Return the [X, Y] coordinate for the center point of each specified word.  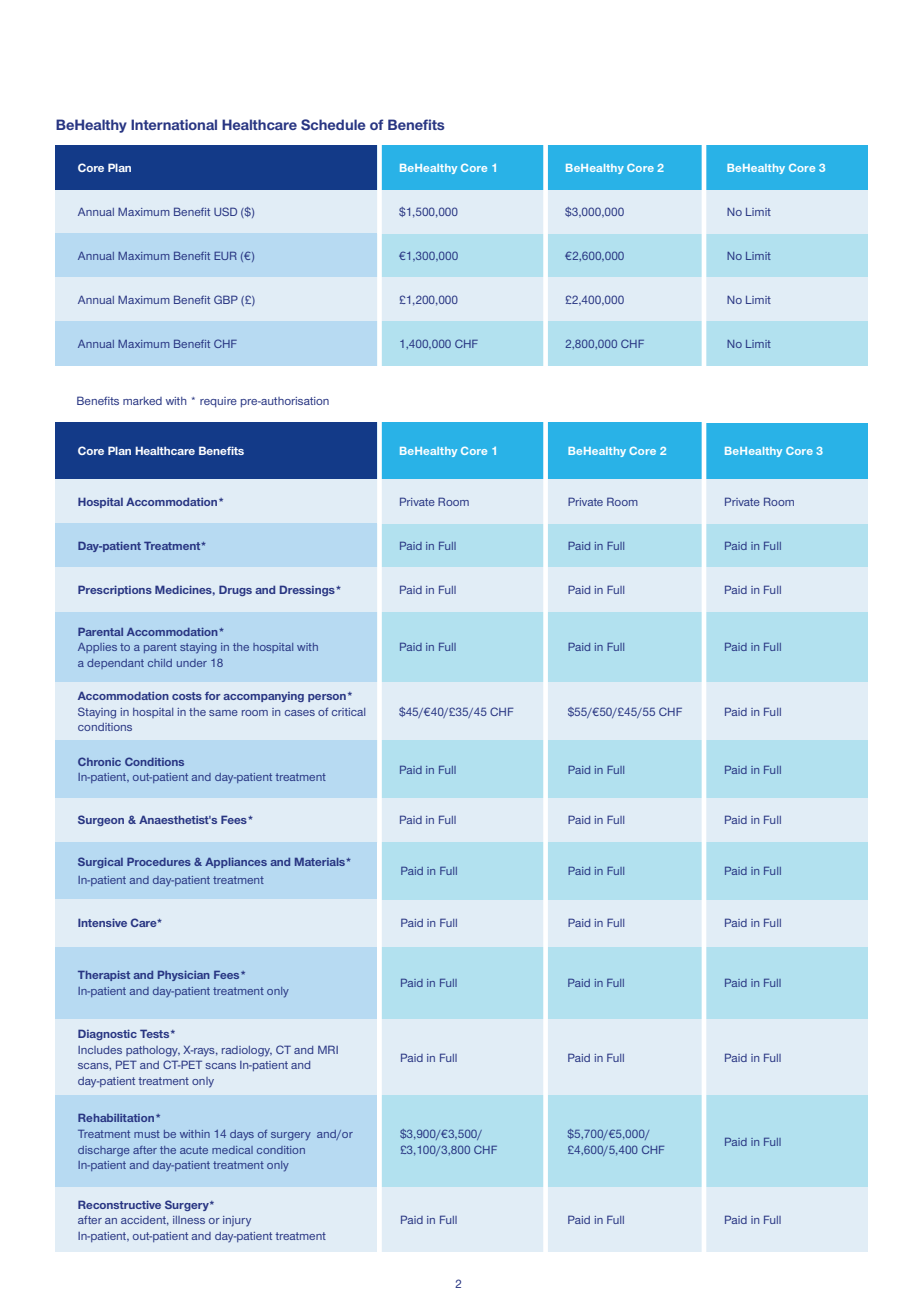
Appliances [236, 863]
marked [142, 401]
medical [232, 1150]
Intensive [102, 922]
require [218, 402]
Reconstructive [119, 1204]
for [213, 696]
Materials [321, 862]
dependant [115, 664]
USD [225, 211]
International [174, 124]
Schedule [333, 124]
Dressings [308, 590]
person [327, 698]
